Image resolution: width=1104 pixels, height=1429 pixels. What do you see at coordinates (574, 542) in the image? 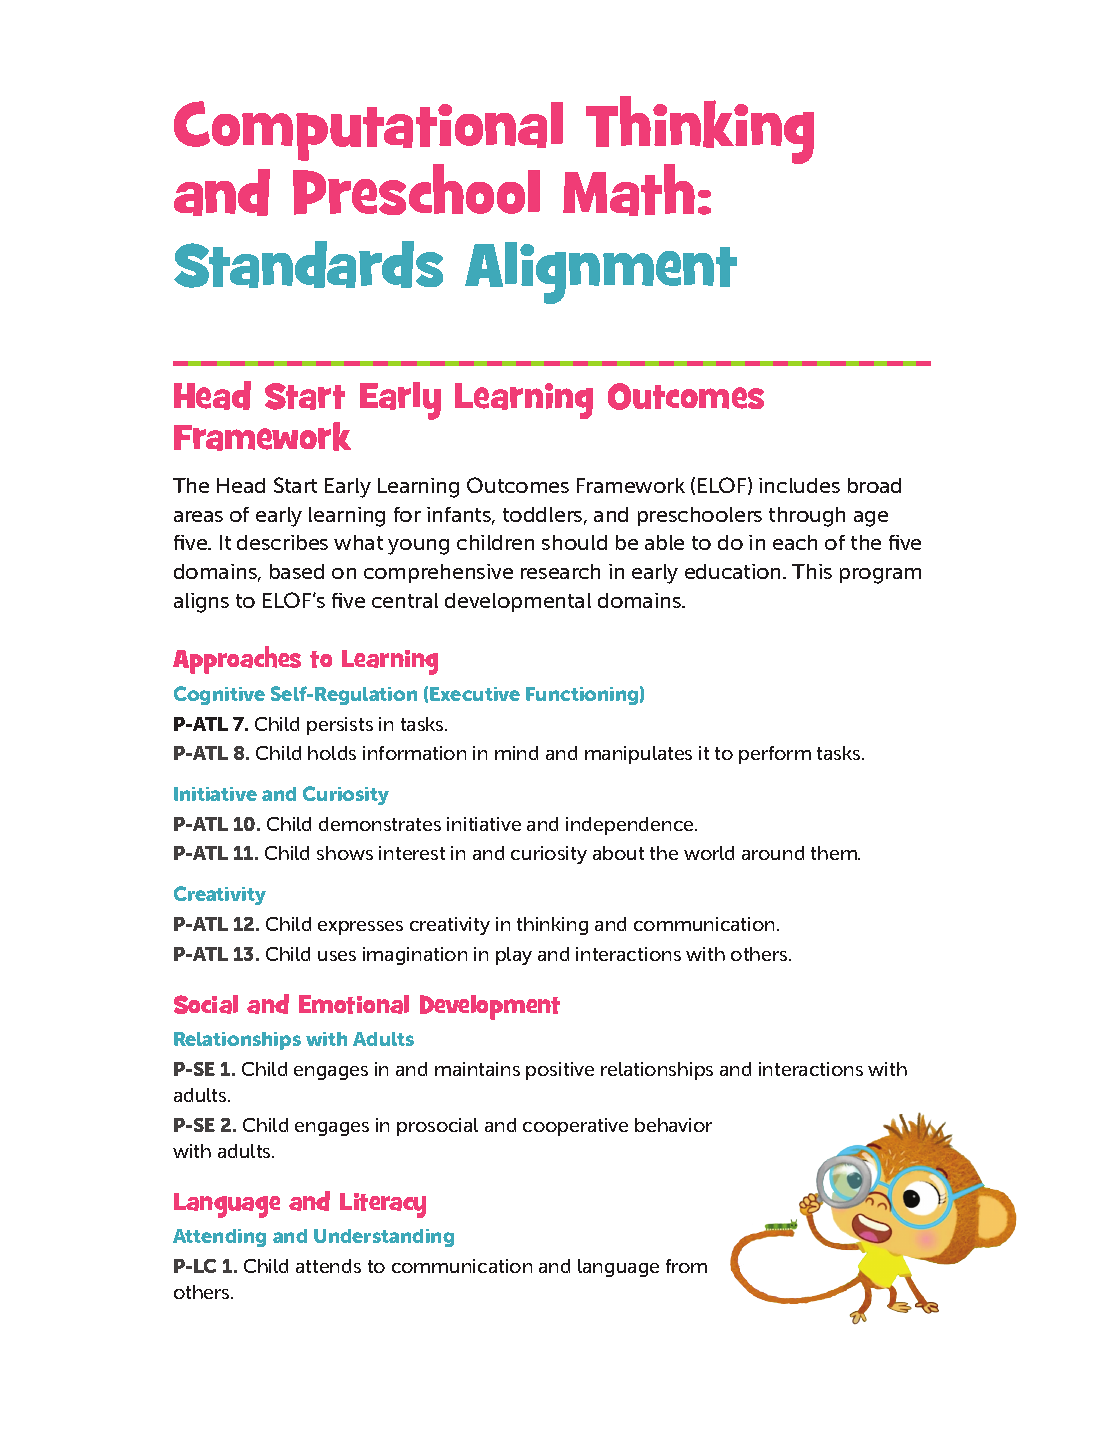
I see `should` at bounding box center [574, 542].
